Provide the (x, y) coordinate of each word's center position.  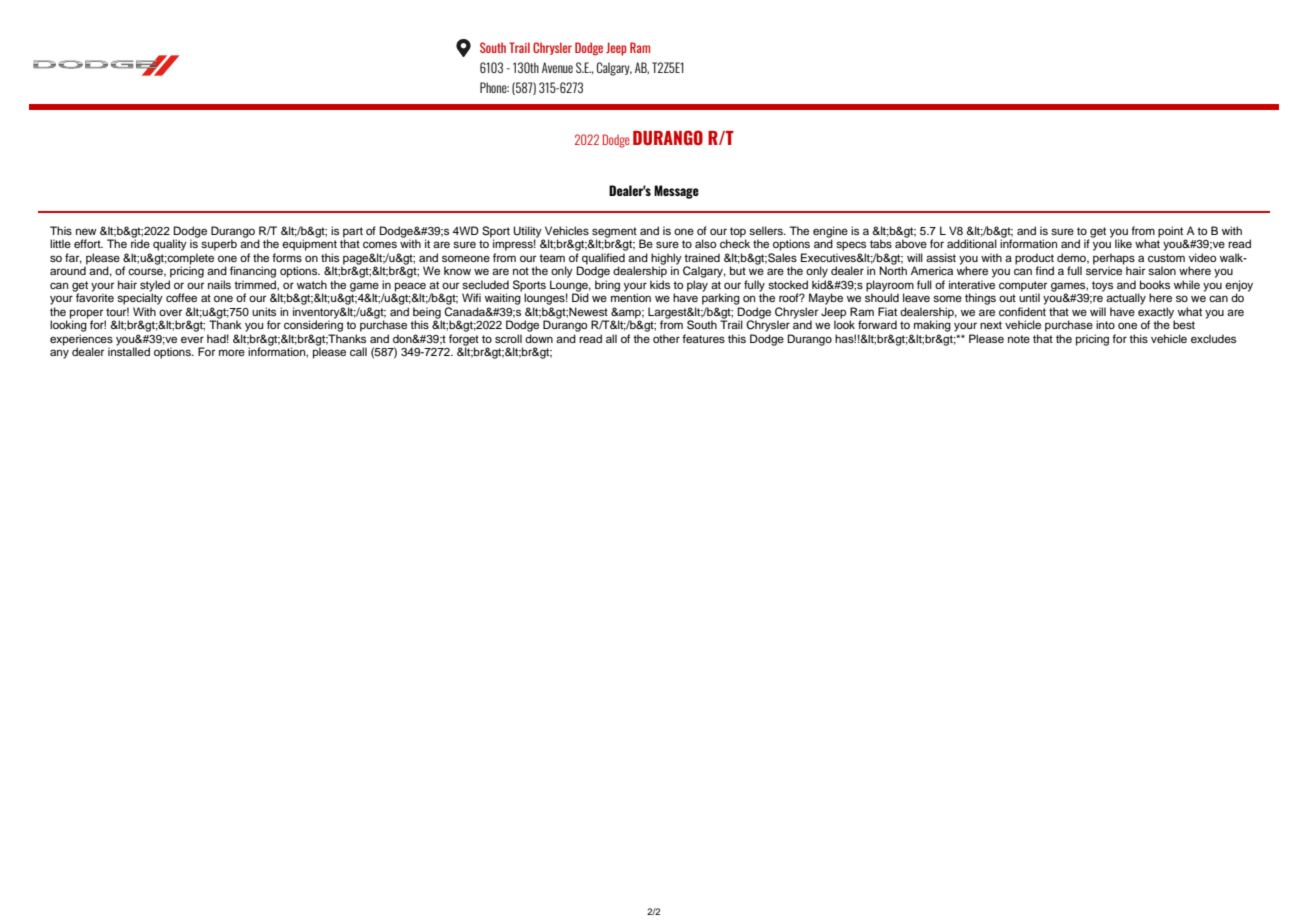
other (666, 338)
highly (666, 260)
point (1172, 233)
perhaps (1114, 260)
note (1019, 339)
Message (676, 192)
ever (192, 339)
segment (613, 233)
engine (830, 233)
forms (287, 257)
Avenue (557, 67)
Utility (528, 233)
